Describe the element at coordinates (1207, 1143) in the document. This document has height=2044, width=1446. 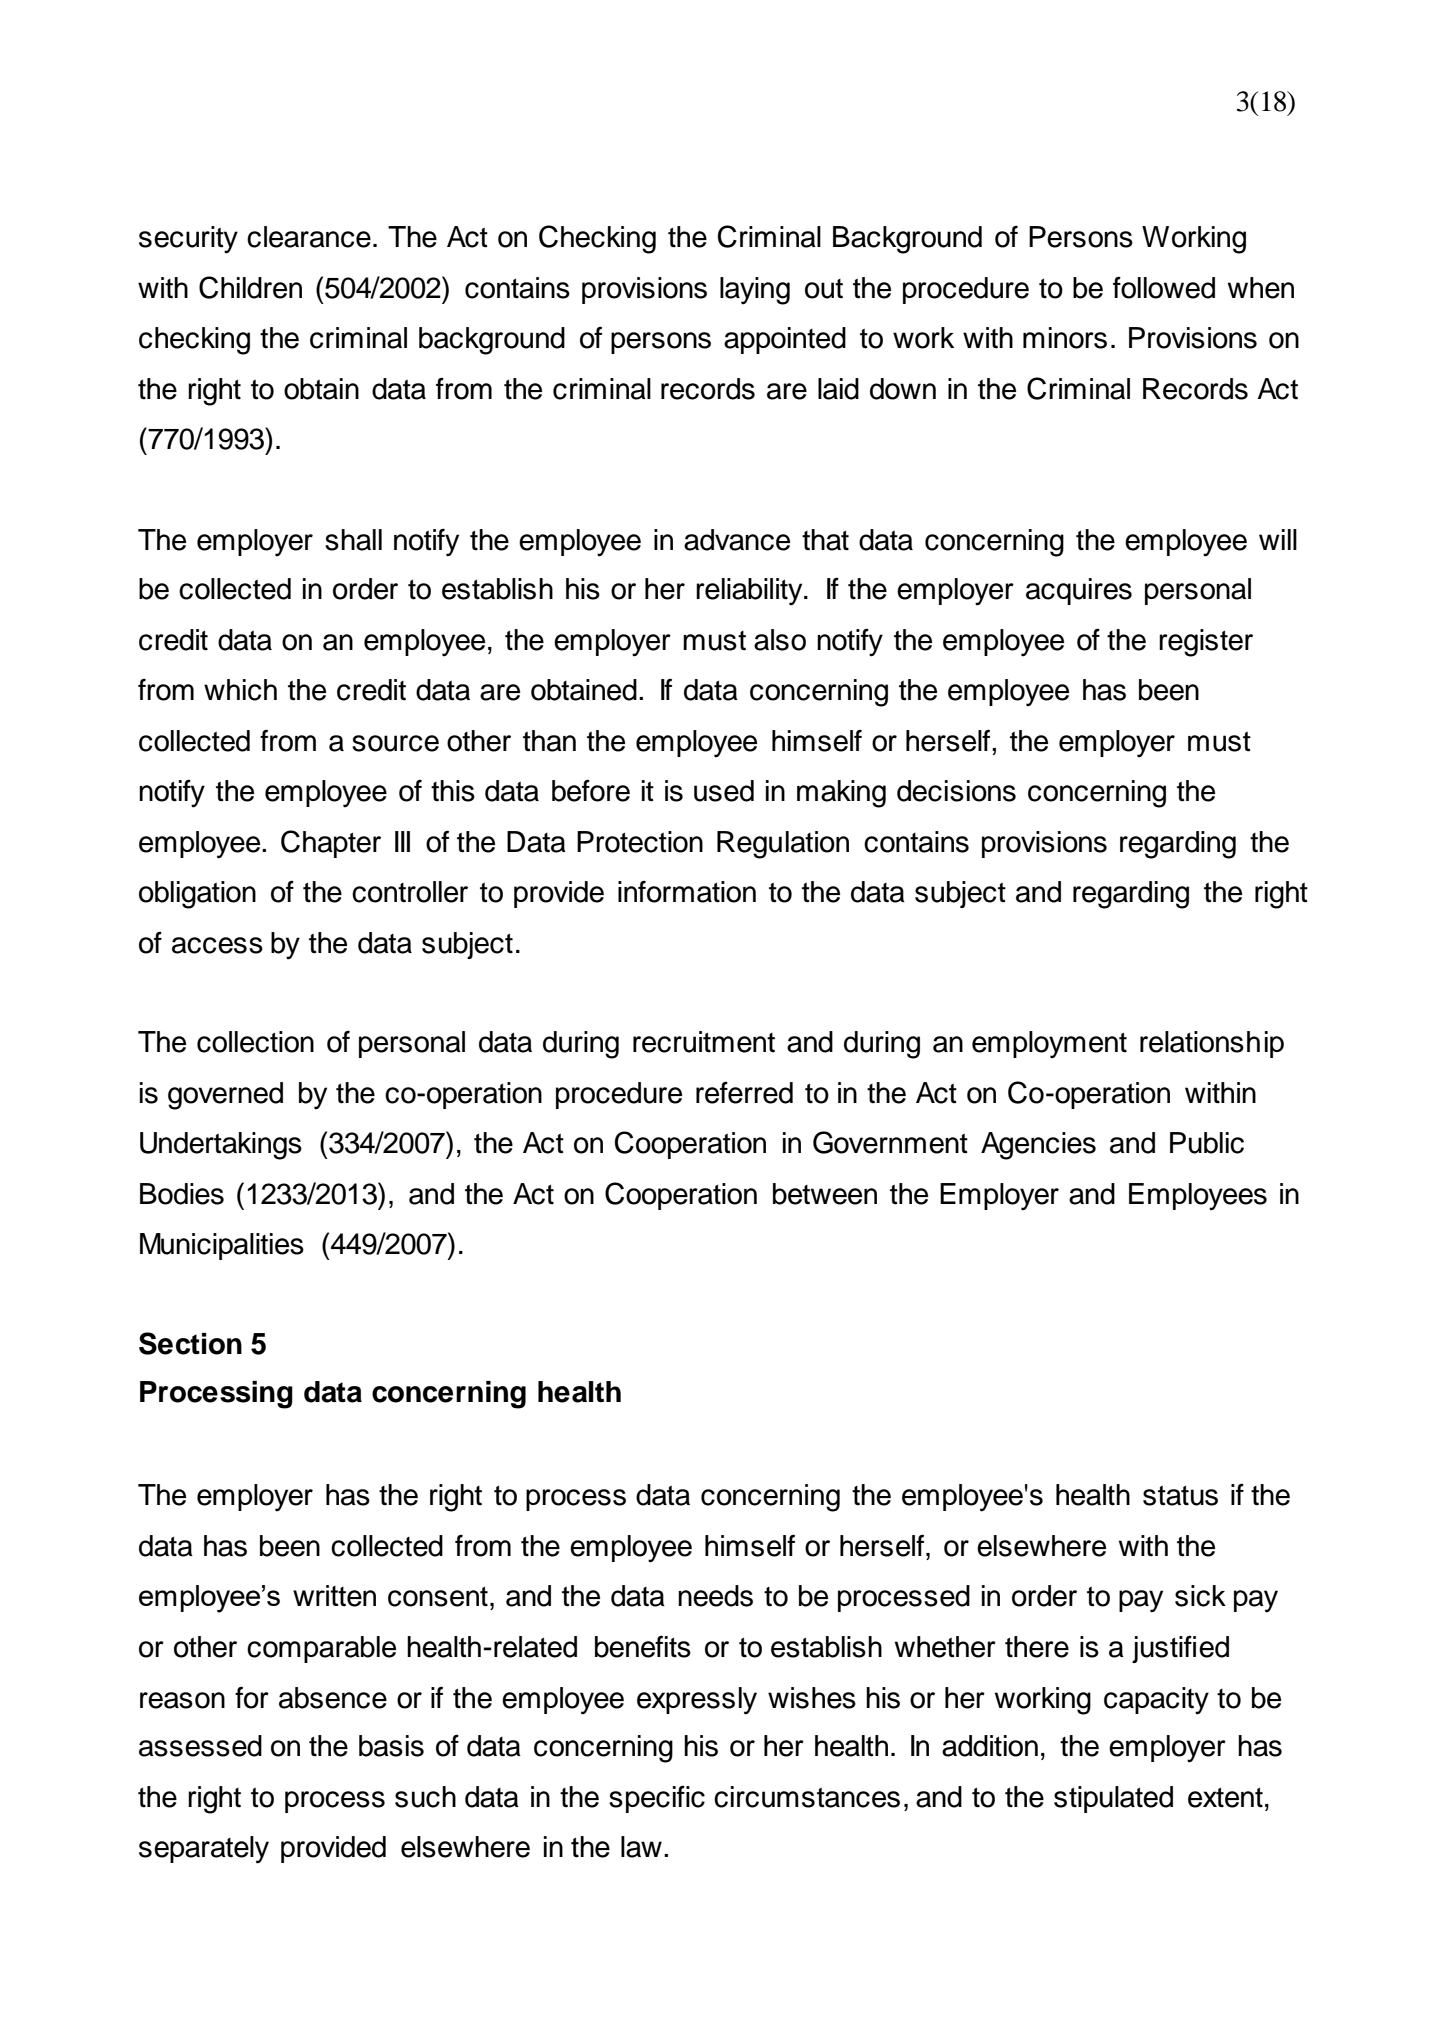
I see `Public` at that location.
